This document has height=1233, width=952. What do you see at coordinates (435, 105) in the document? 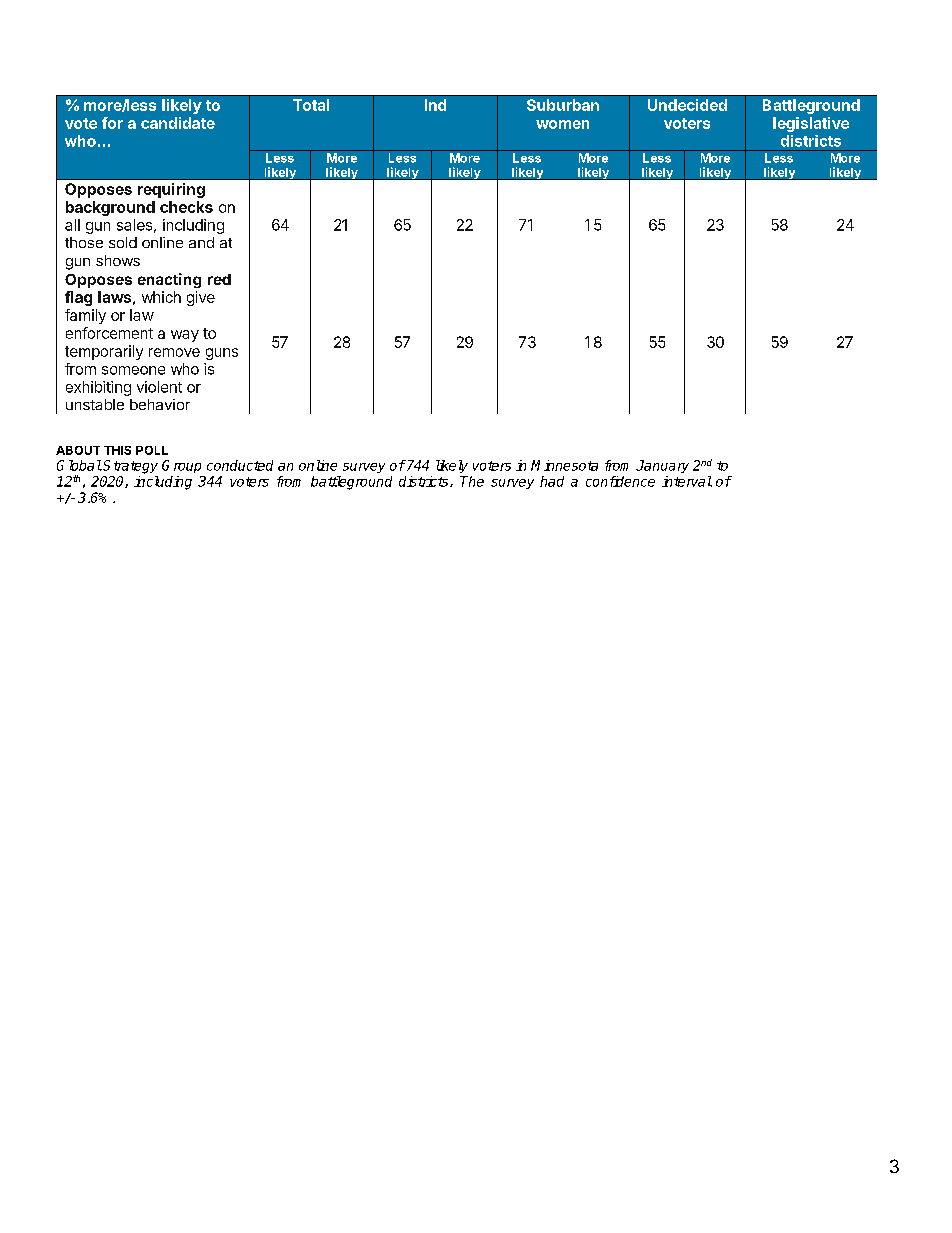
I see `Ind` at bounding box center [435, 105].
